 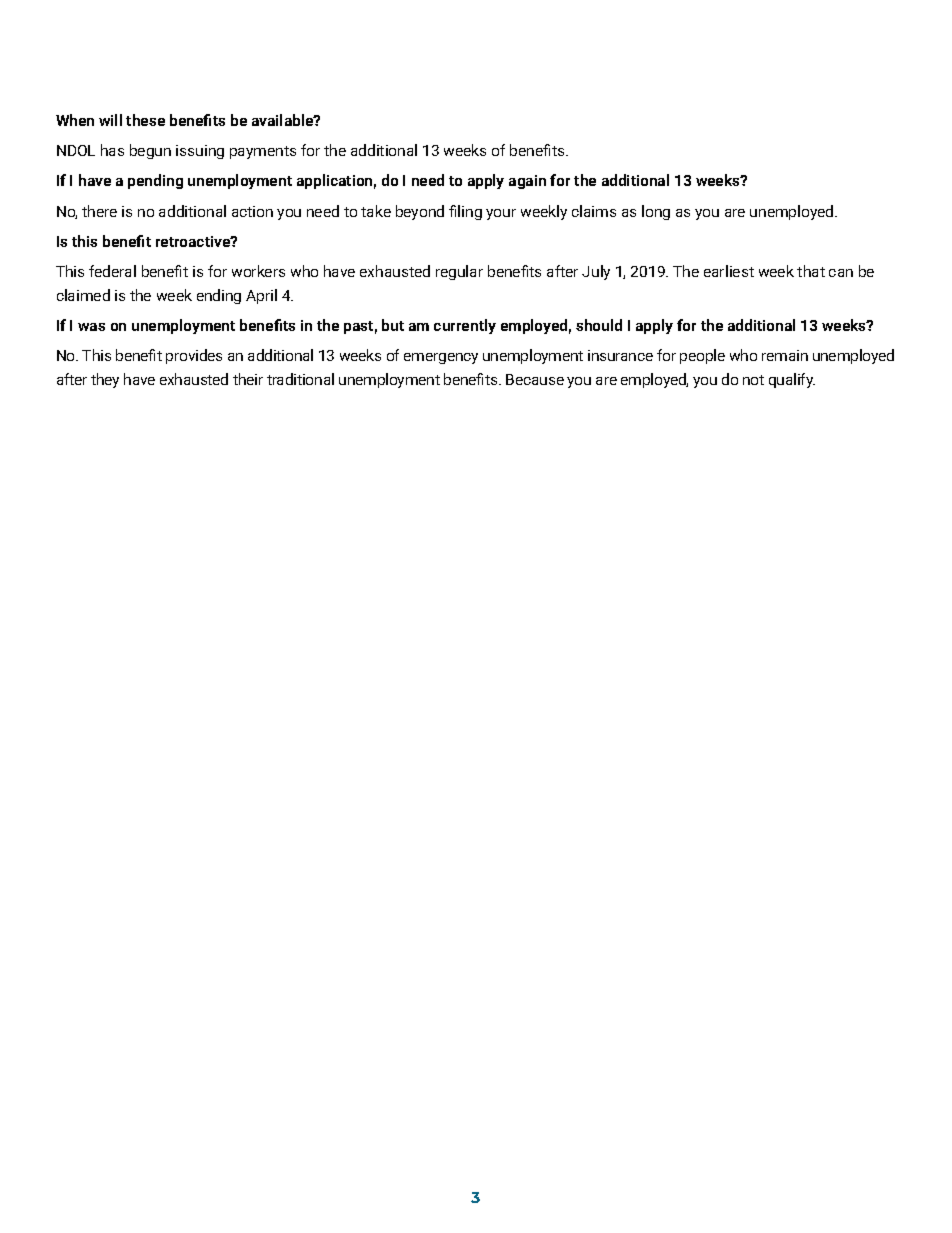 What do you see at coordinates (441, 358) in the screenshot?
I see `emergency` at bounding box center [441, 358].
